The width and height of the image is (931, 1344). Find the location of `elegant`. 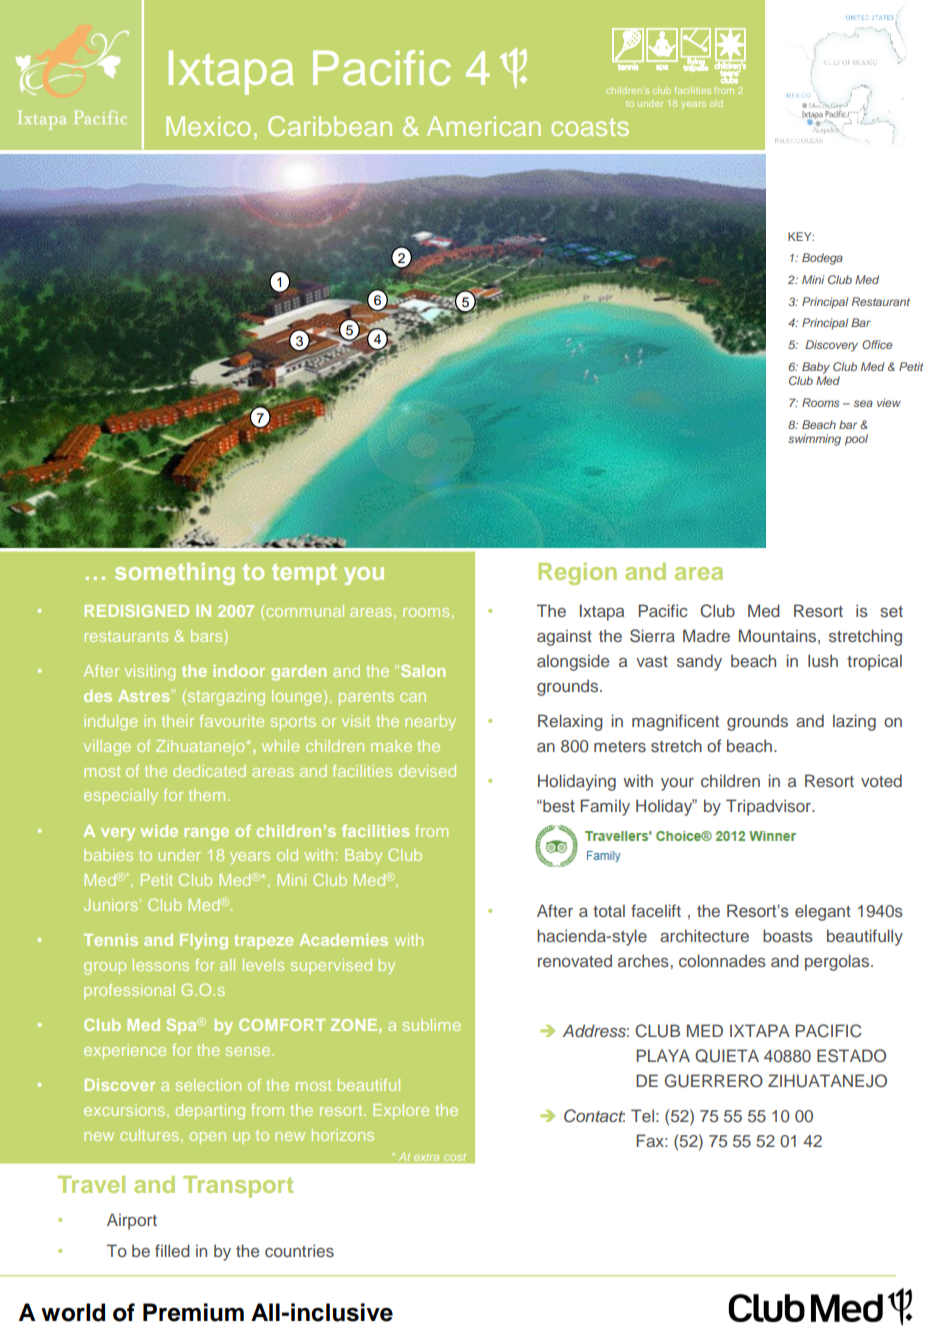

elegant is located at coordinates (823, 912).
